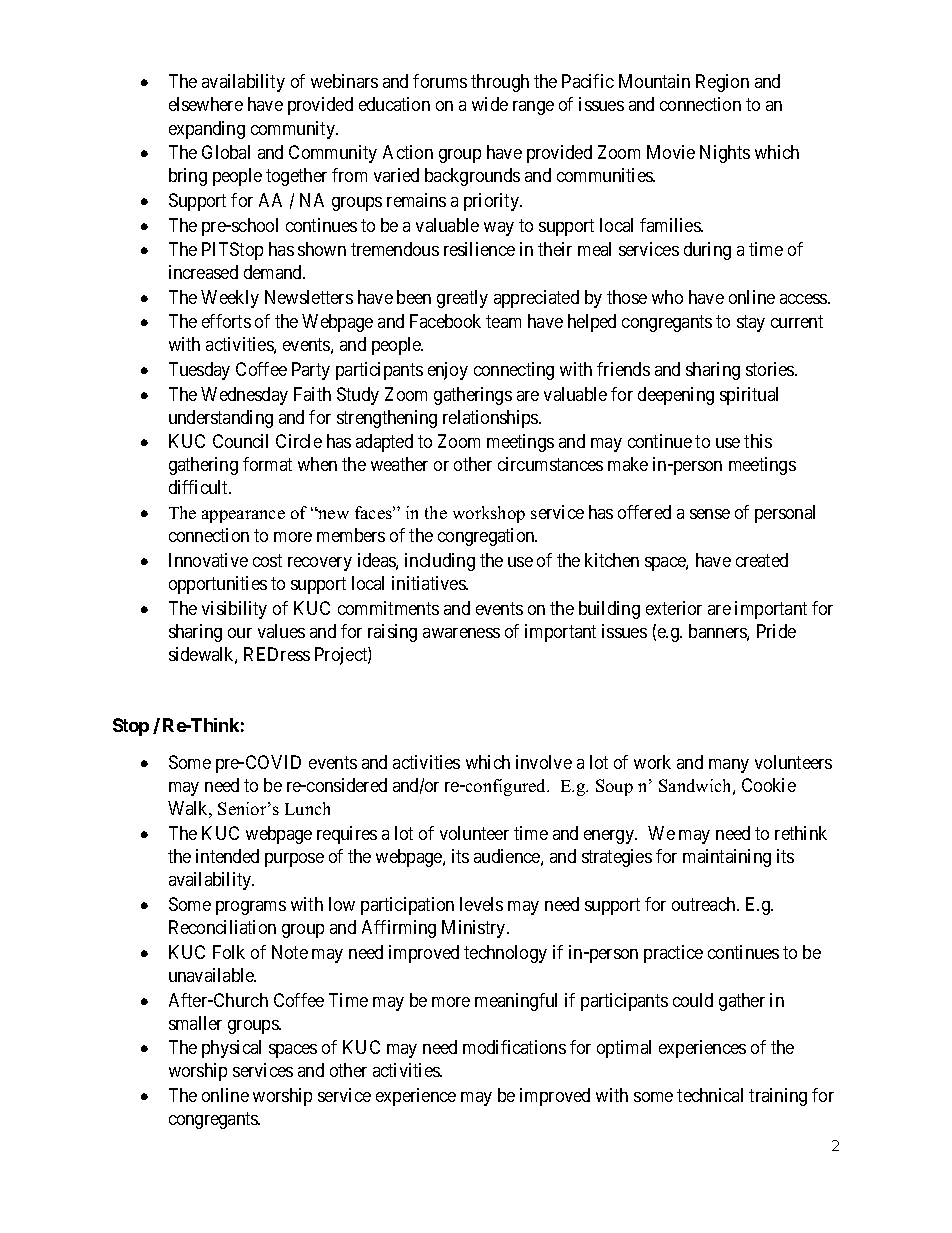 The image size is (952, 1233). I want to click on cost, so click(267, 560).
